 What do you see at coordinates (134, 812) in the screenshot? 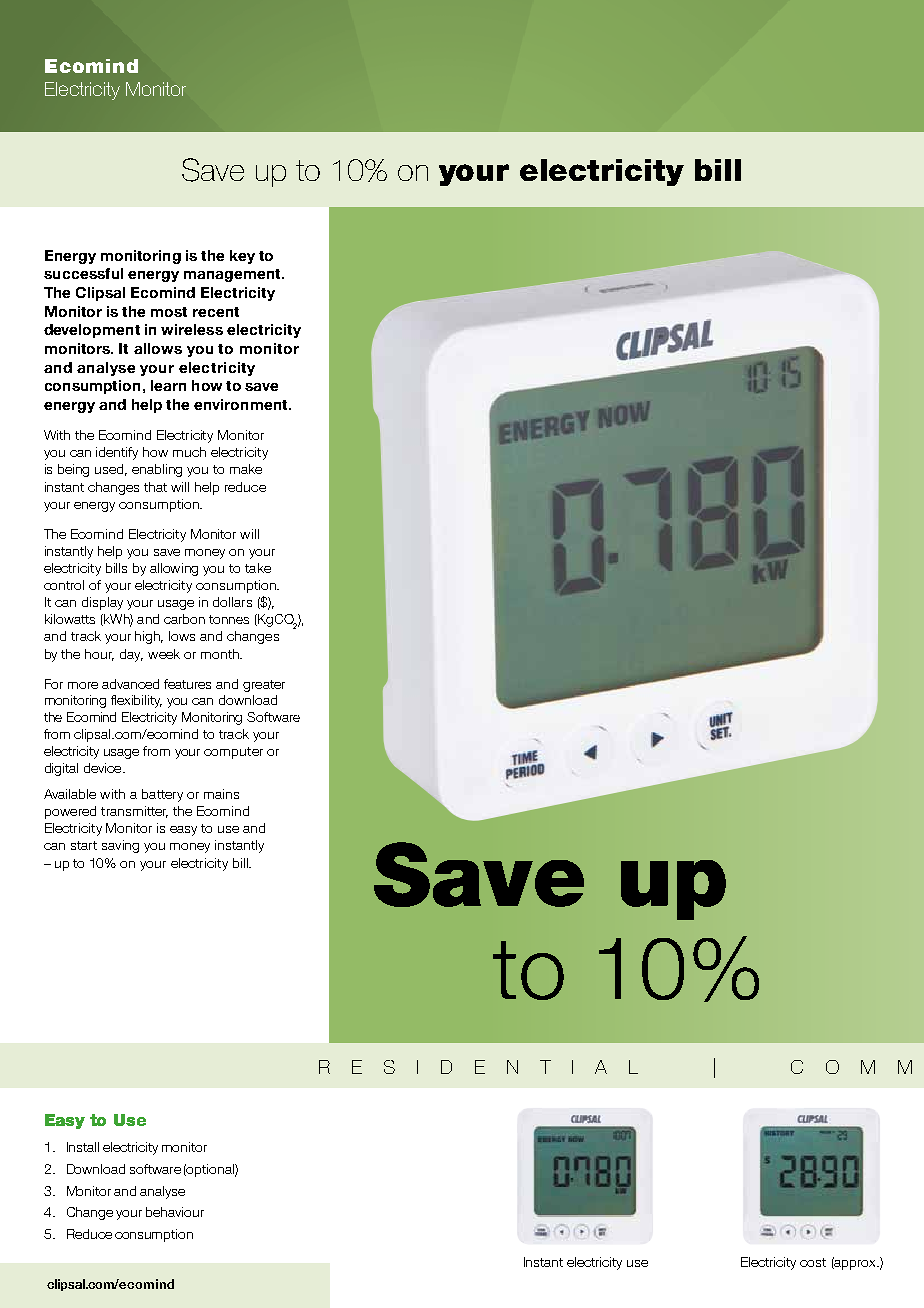
I see `transmitter` at bounding box center [134, 812].
